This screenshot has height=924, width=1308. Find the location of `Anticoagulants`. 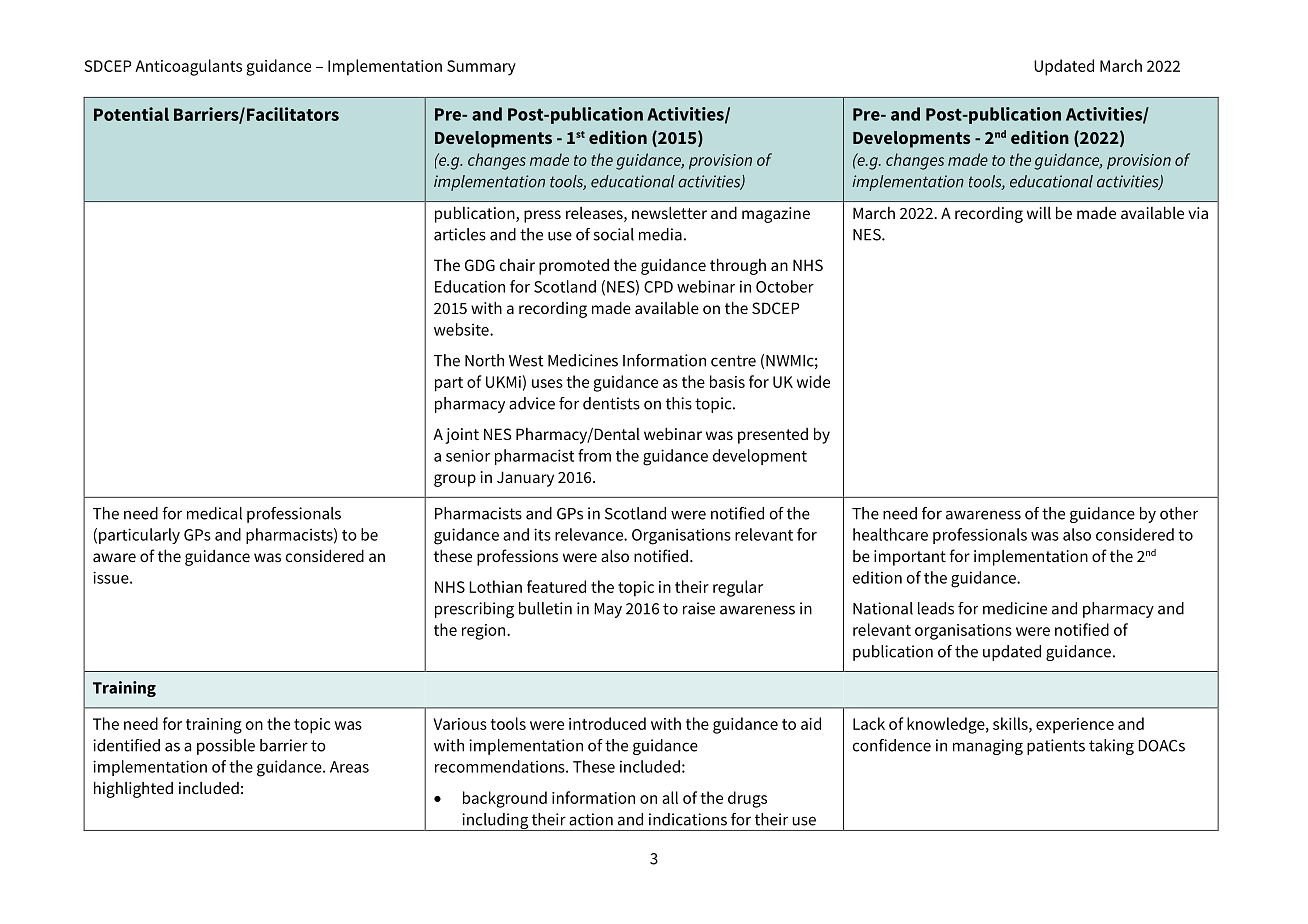

Anticoagulants is located at coordinates (188, 67).
